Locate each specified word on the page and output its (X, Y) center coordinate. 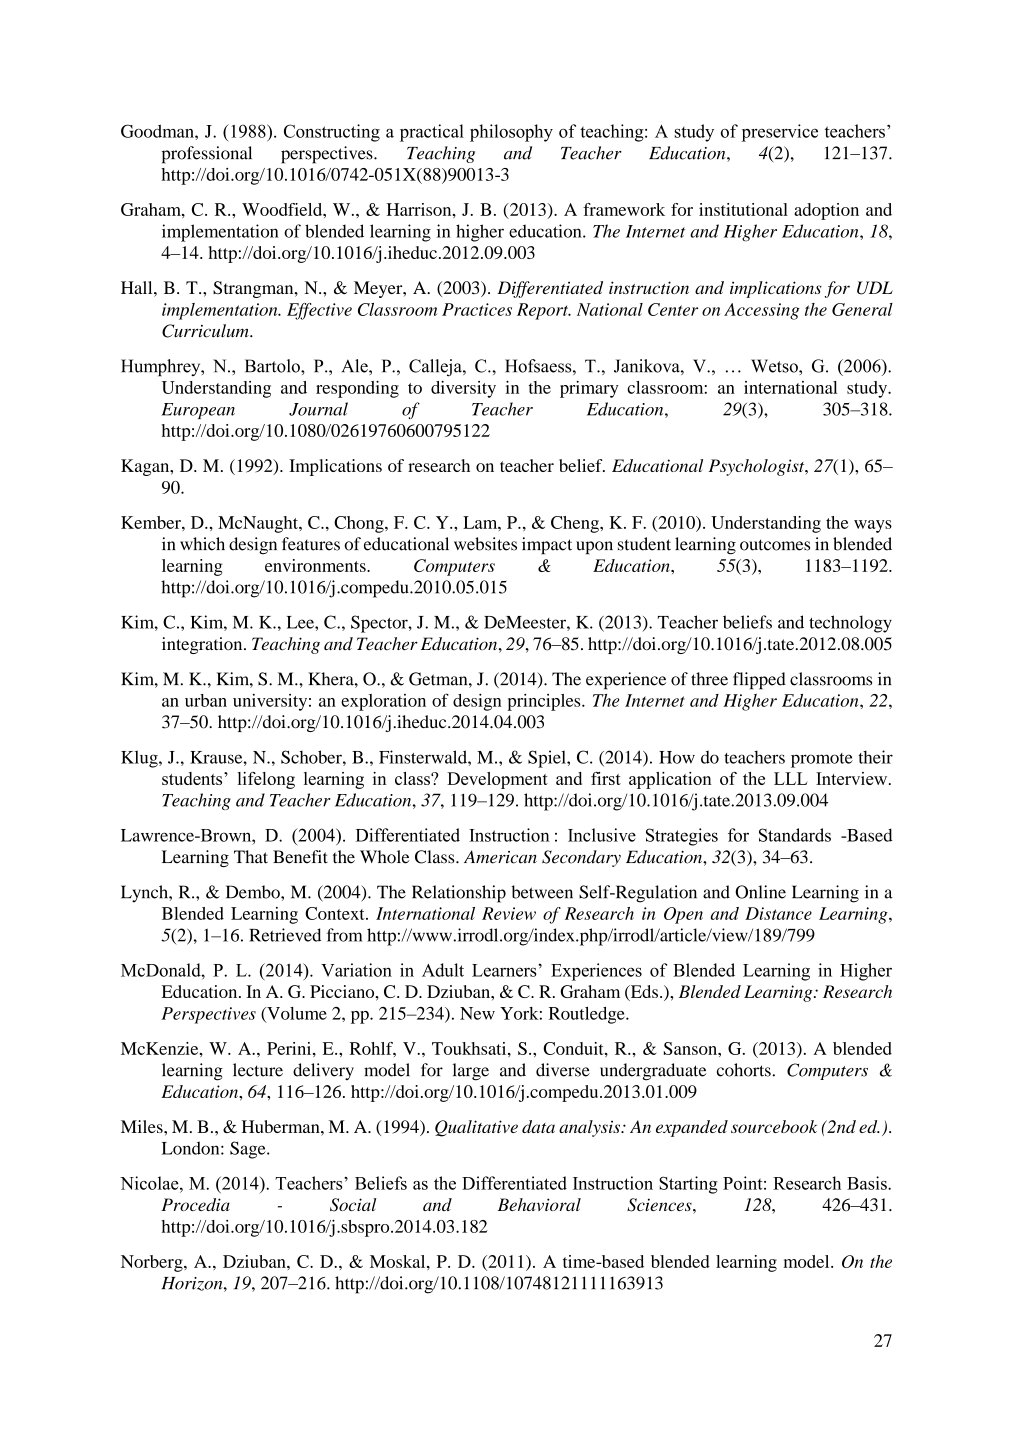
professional (207, 155)
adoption (826, 211)
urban (206, 700)
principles (545, 702)
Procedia (195, 1204)
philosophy (511, 133)
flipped (759, 681)
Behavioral (539, 1204)
